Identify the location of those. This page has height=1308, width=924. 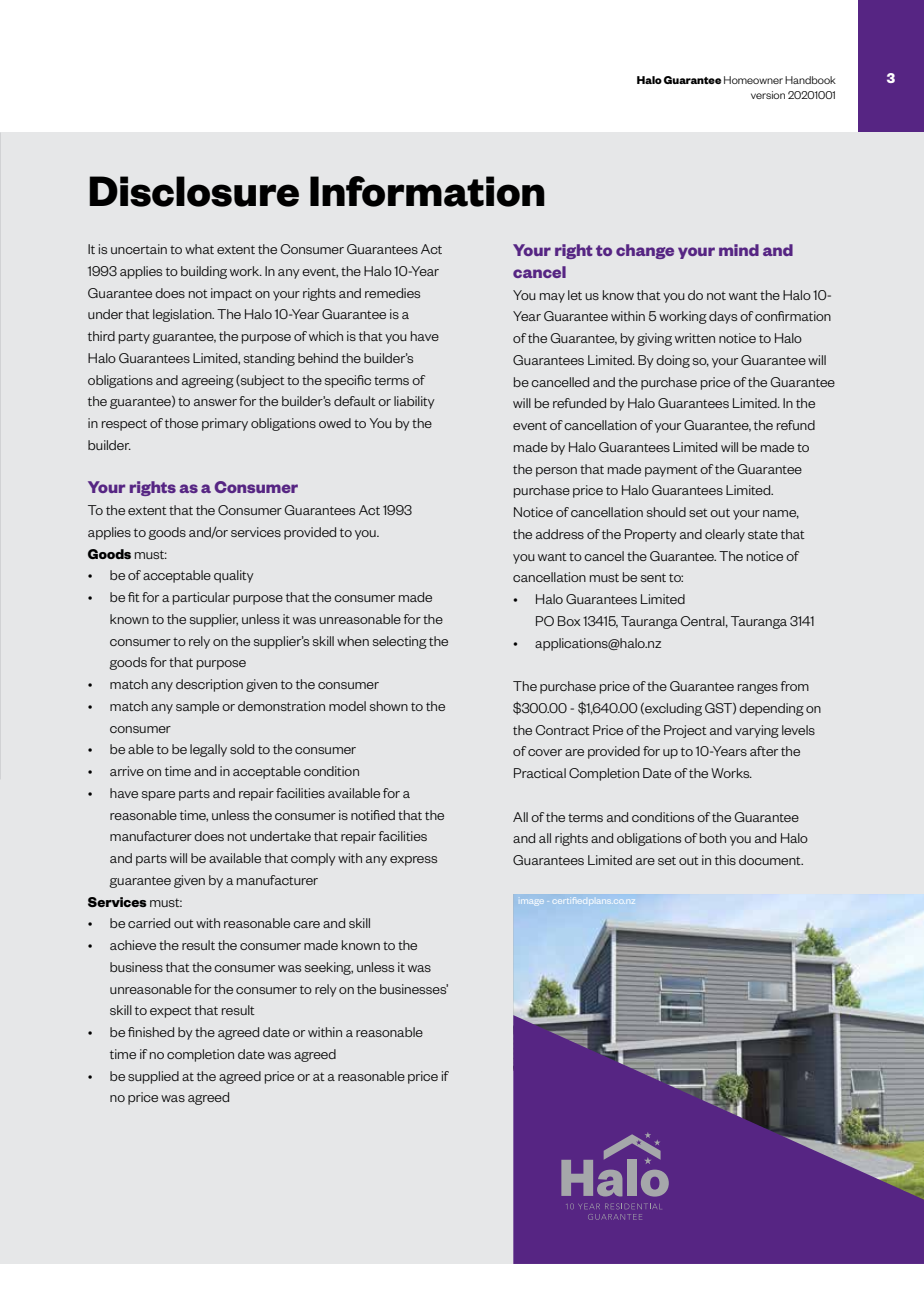
(181, 423).
